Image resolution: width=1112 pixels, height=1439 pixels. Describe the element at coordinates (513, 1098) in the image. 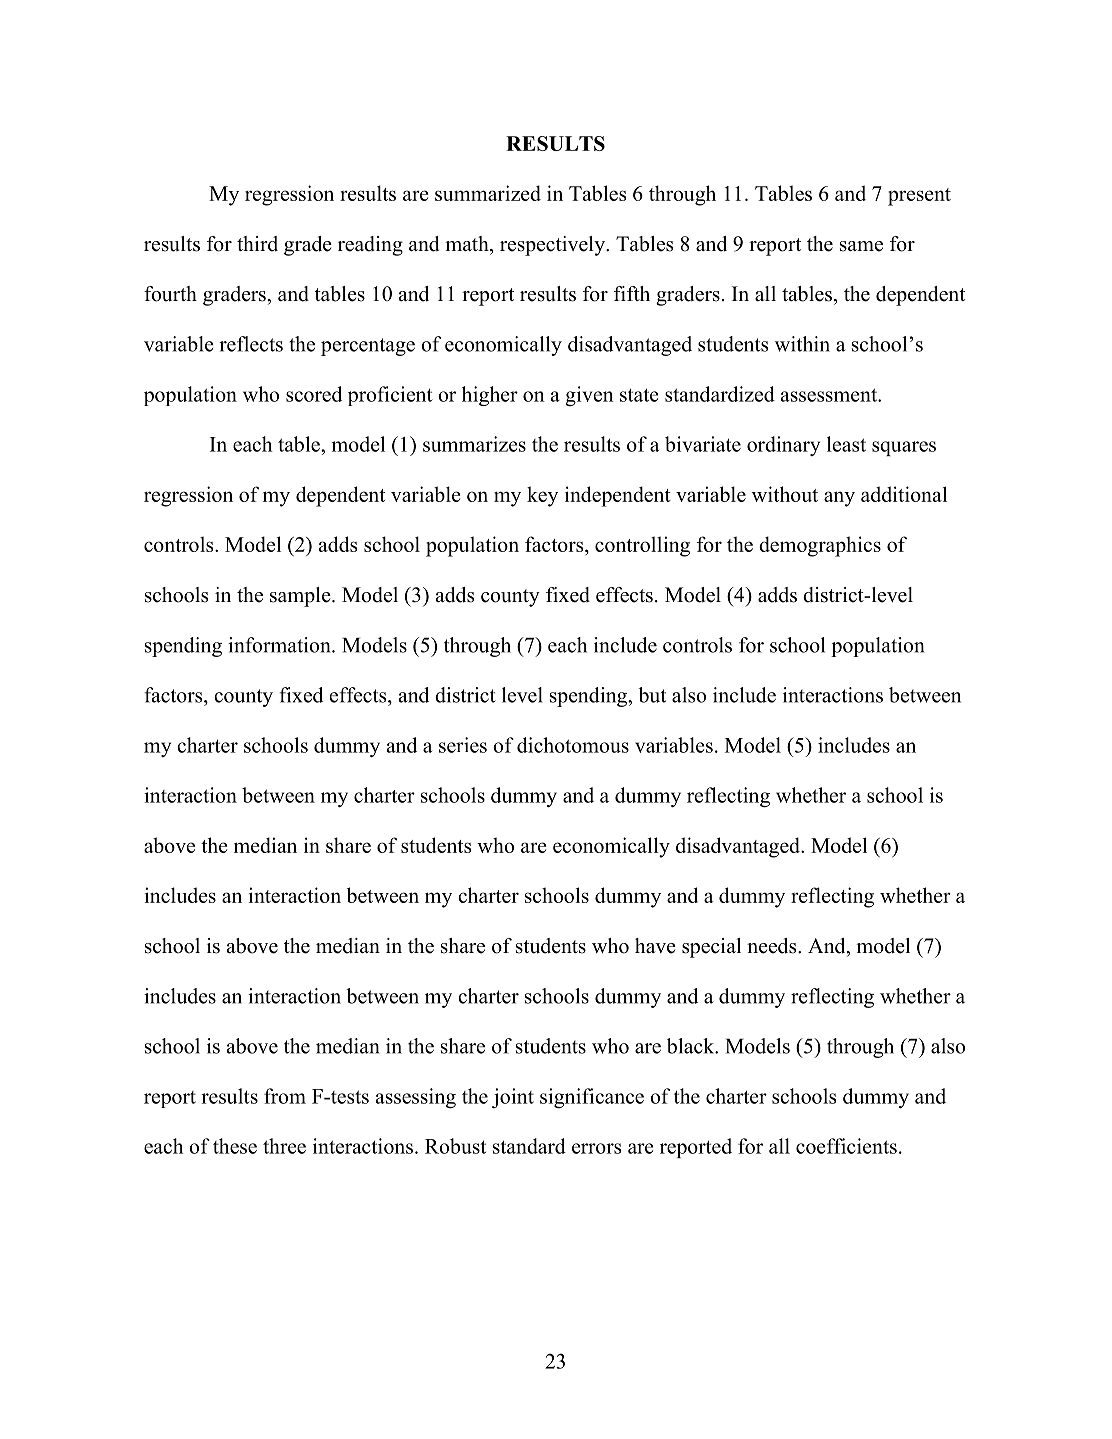

I see `joint` at that location.
